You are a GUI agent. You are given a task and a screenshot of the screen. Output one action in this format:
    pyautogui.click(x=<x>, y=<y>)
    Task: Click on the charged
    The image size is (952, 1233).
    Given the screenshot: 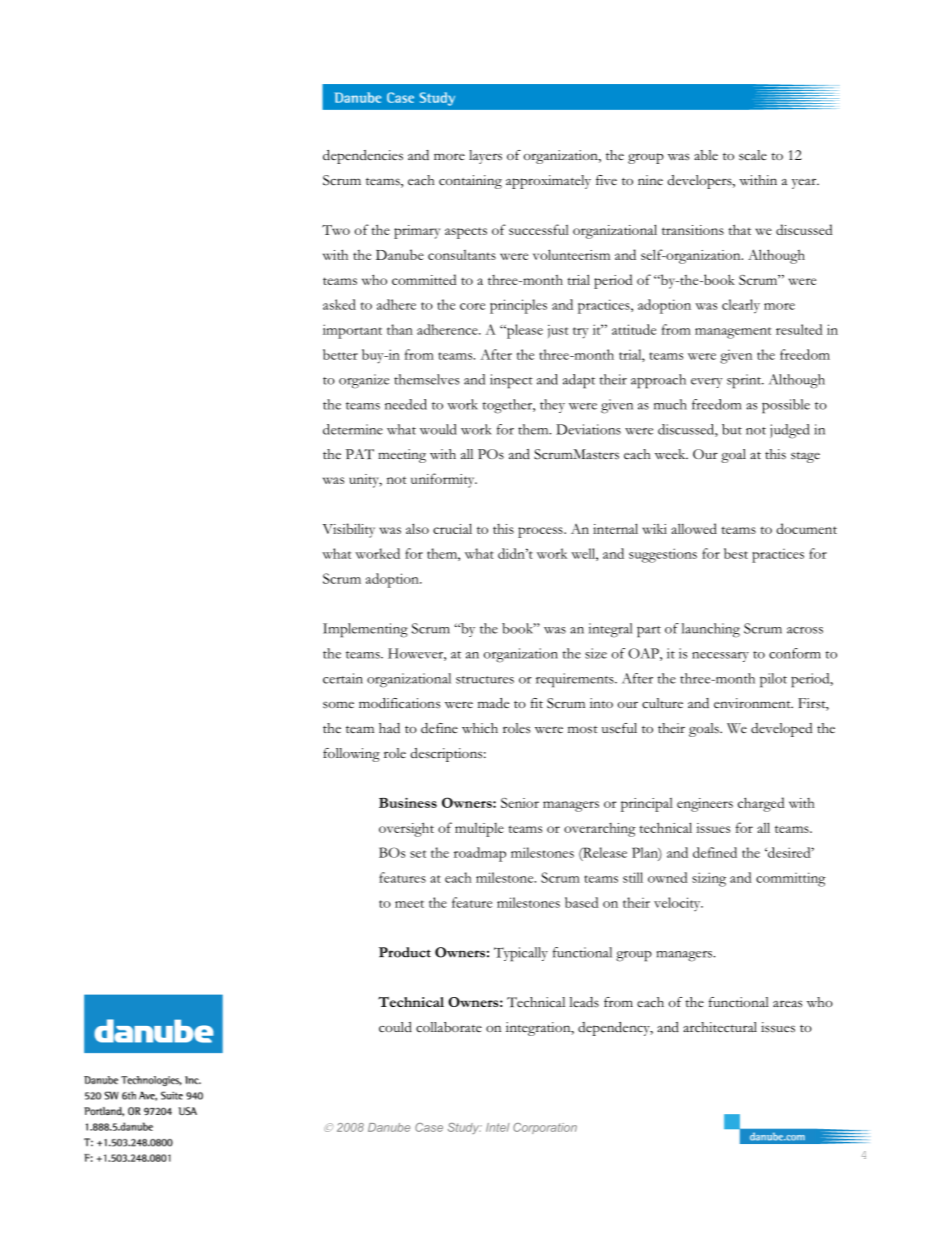 What is the action you would take?
    pyautogui.click(x=761, y=804)
